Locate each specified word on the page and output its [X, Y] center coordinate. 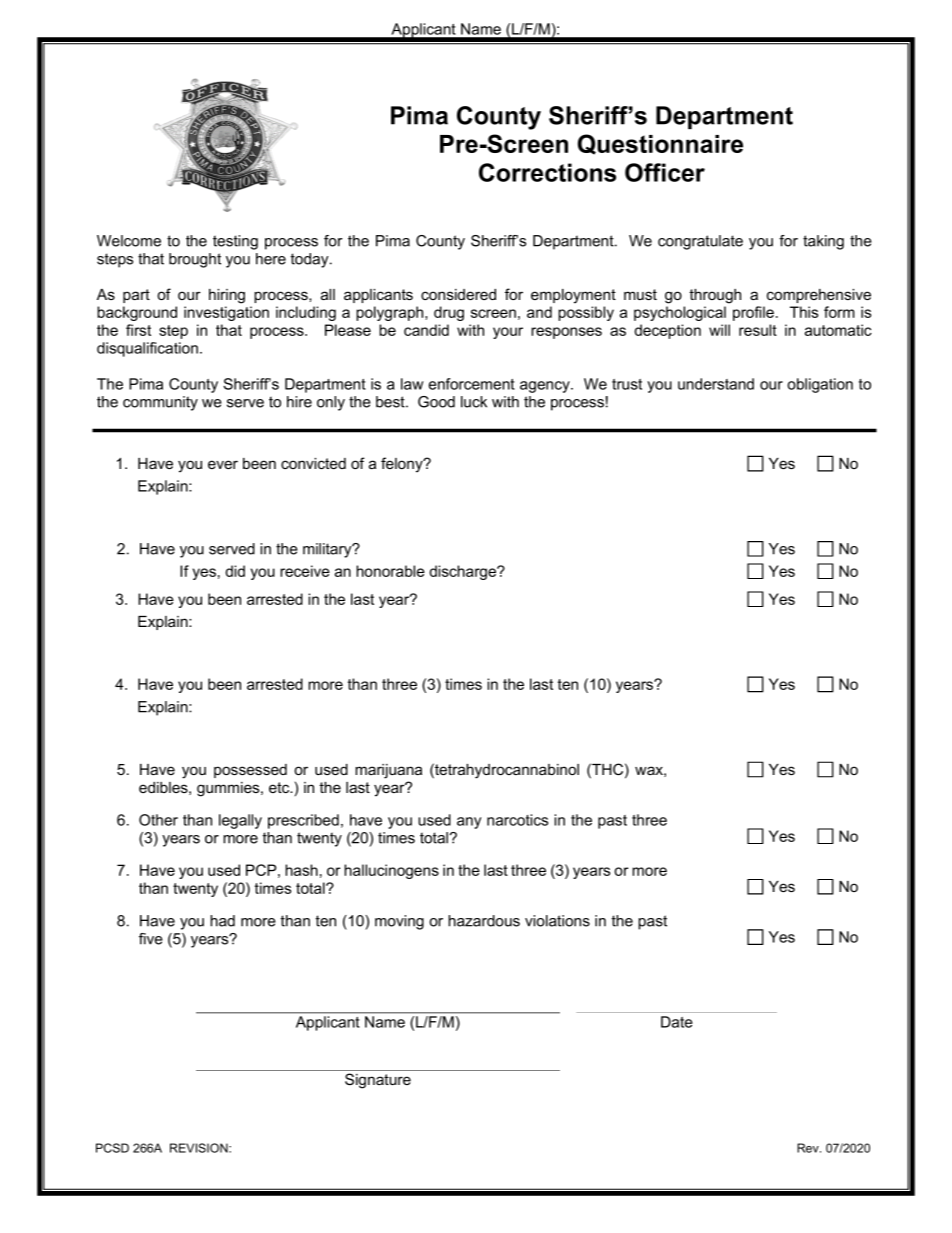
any [469, 823]
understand [716, 384]
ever [223, 464]
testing [235, 242]
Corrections [547, 172]
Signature [378, 1081]
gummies [229, 789]
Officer [665, 172]
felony [403, 465]
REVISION [200, 1148]
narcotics [517, 820]
